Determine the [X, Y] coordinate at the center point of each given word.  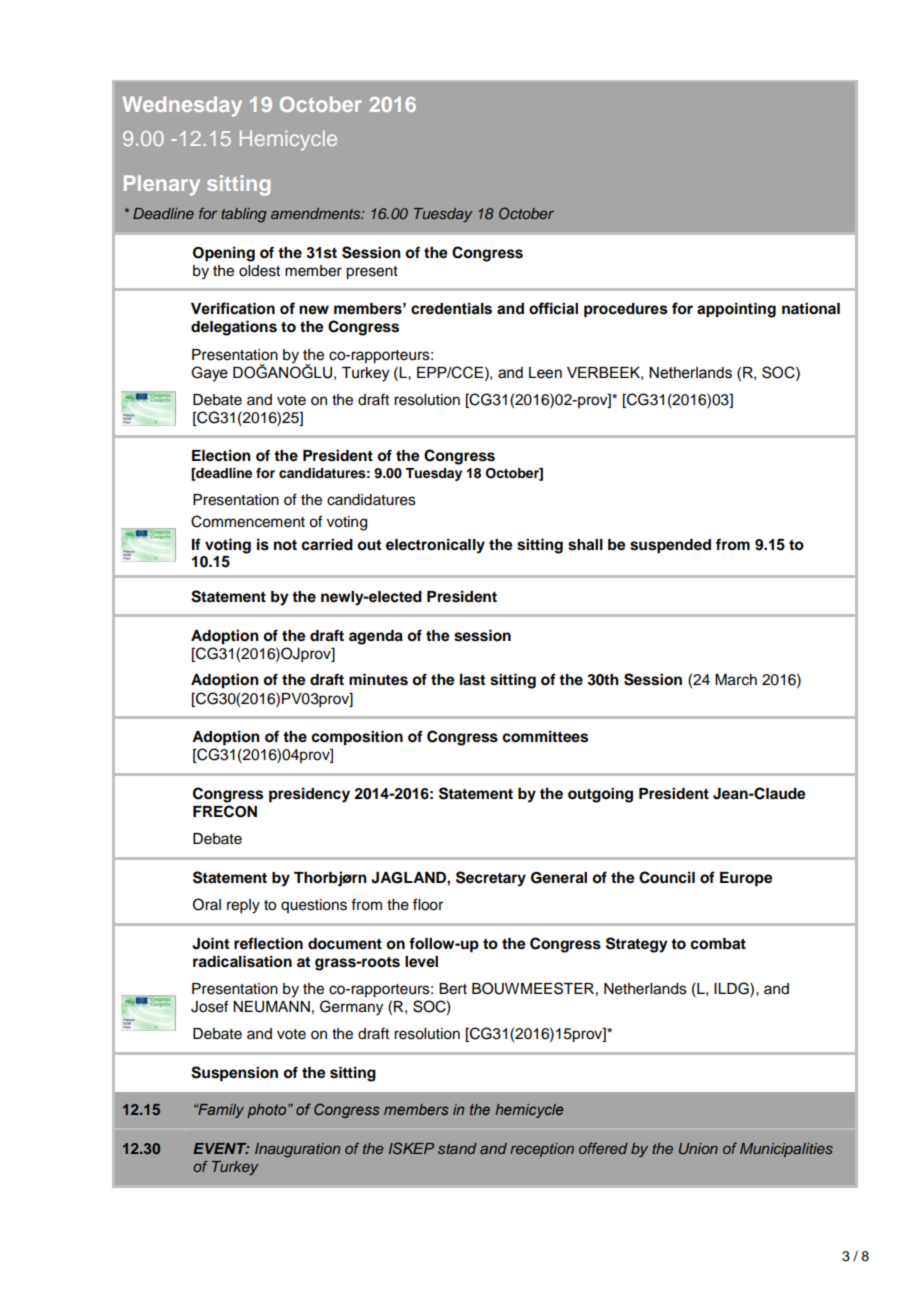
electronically [435, 546]
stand [457, 1148]
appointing [736, 310]
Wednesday [182, 106]
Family [220, 1111]
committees [545, 736]
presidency [309, 795]
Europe [746, 879]
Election [221, 455]
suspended [670, 546]
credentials [451, 309]
